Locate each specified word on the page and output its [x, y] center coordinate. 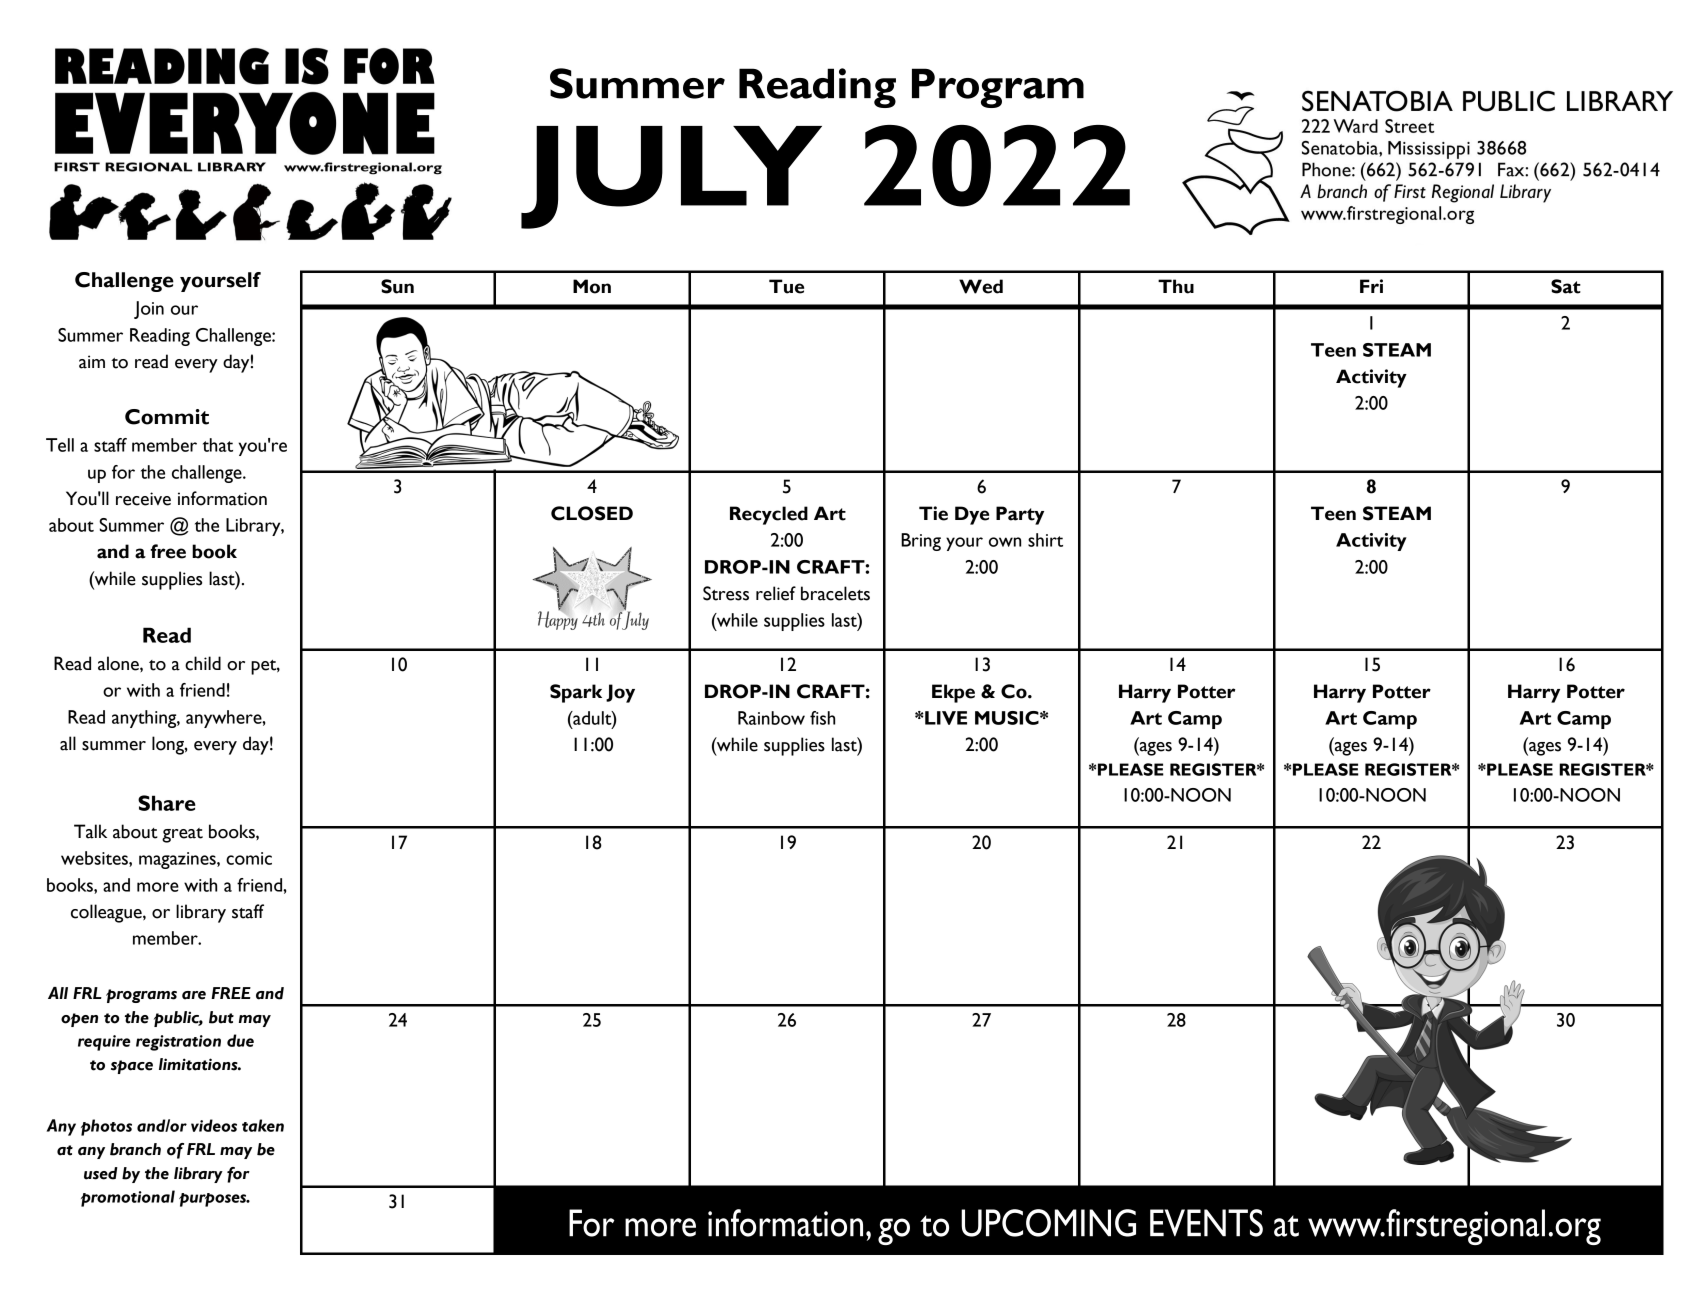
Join [149, 310]
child [203, 663]
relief [776, 593]
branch [135, 1149]
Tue [786, 286]
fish [822, 718]
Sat [1566, 286]
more [158, 887]
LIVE [945, 718]
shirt [1045, 540]
